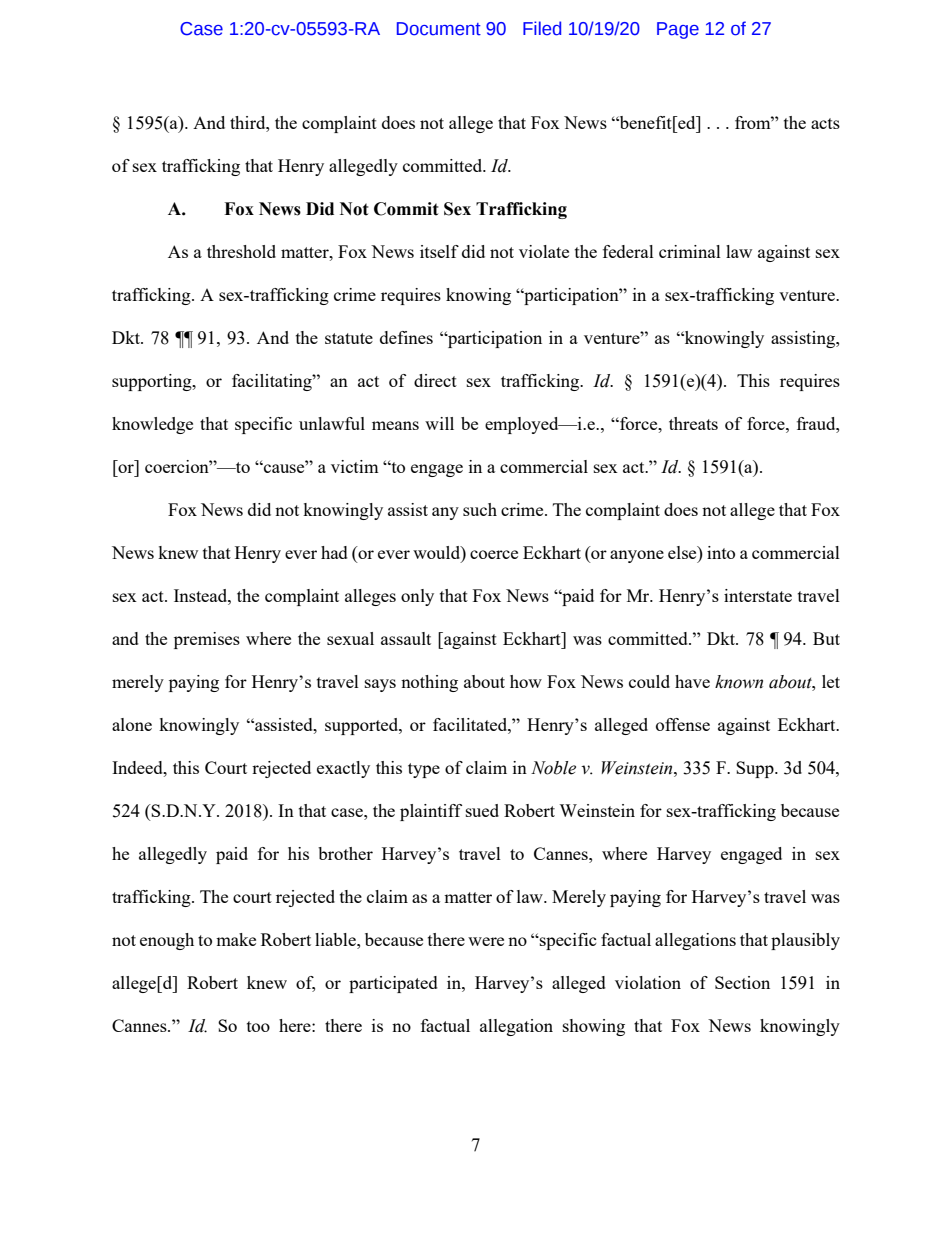  Describe the element at coordinates (429, 683) in the screenshot. I see `nothing` at that location.
